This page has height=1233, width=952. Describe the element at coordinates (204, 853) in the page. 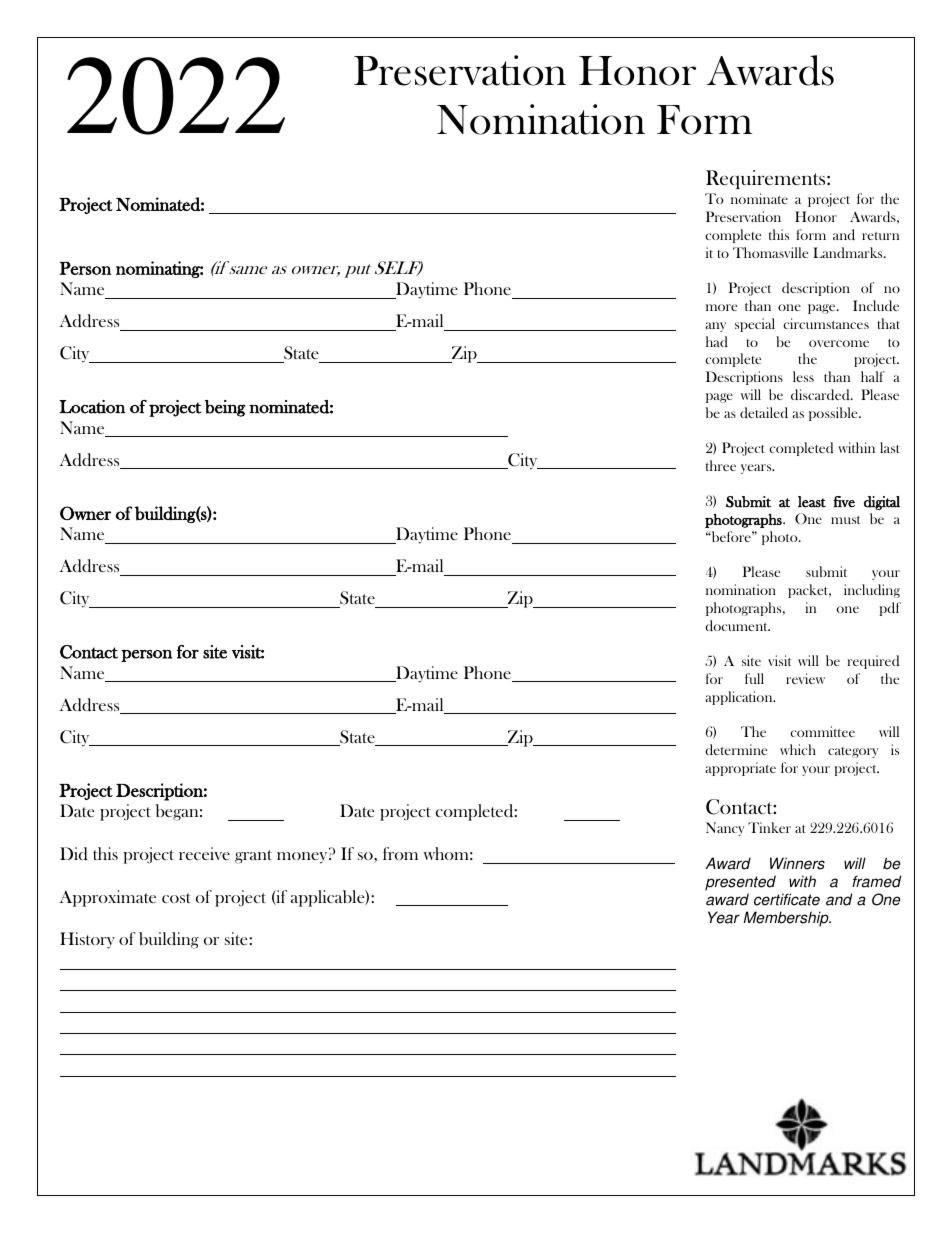

I see `receive` at that location.
